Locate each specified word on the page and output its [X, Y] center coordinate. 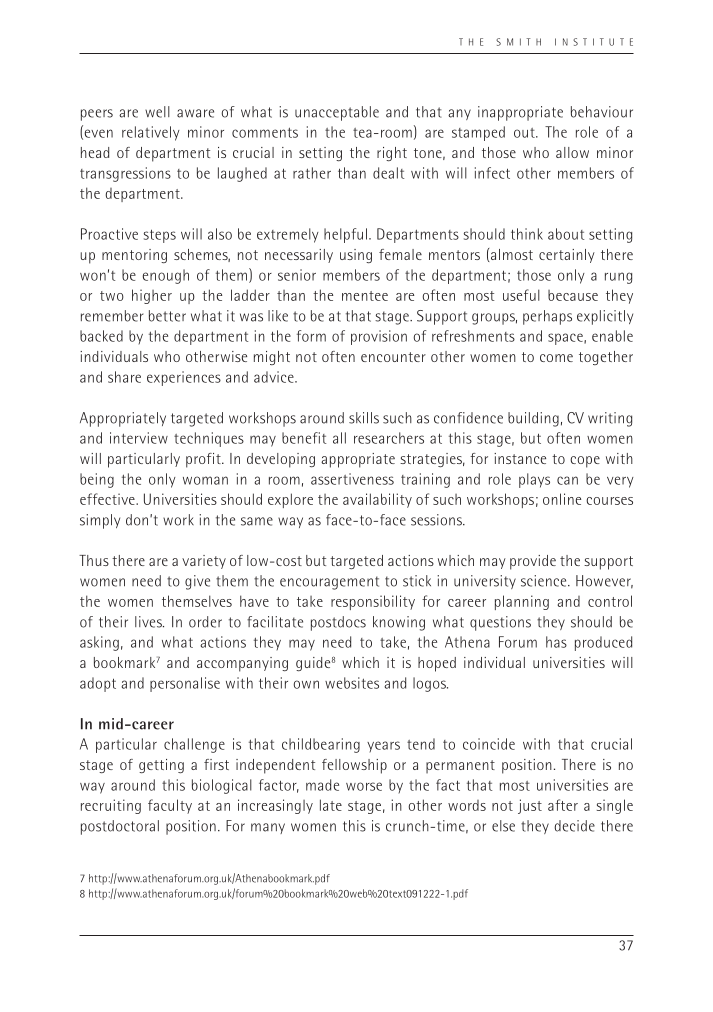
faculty [170, 806]
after [563, 805]
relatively [151, 133]
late [331, 805]
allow [572, 152]
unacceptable [337, 113]
